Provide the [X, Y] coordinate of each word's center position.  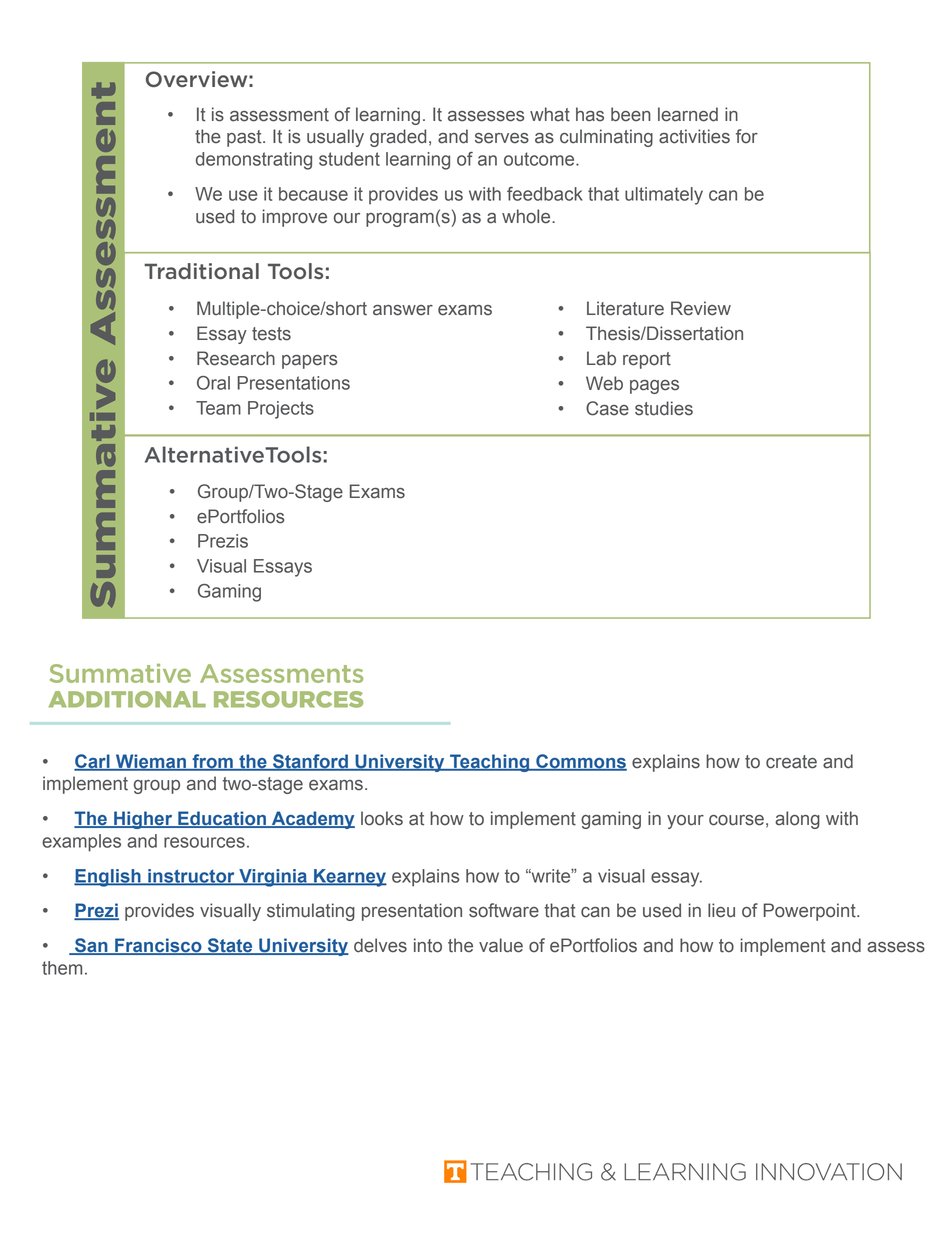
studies [664, 408]
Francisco [158, 946]
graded [398, 138]
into [428, 945]
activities [694, 136]
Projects [281, 410]
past [245, 138]
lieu [721, 910]
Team [218, 408]
